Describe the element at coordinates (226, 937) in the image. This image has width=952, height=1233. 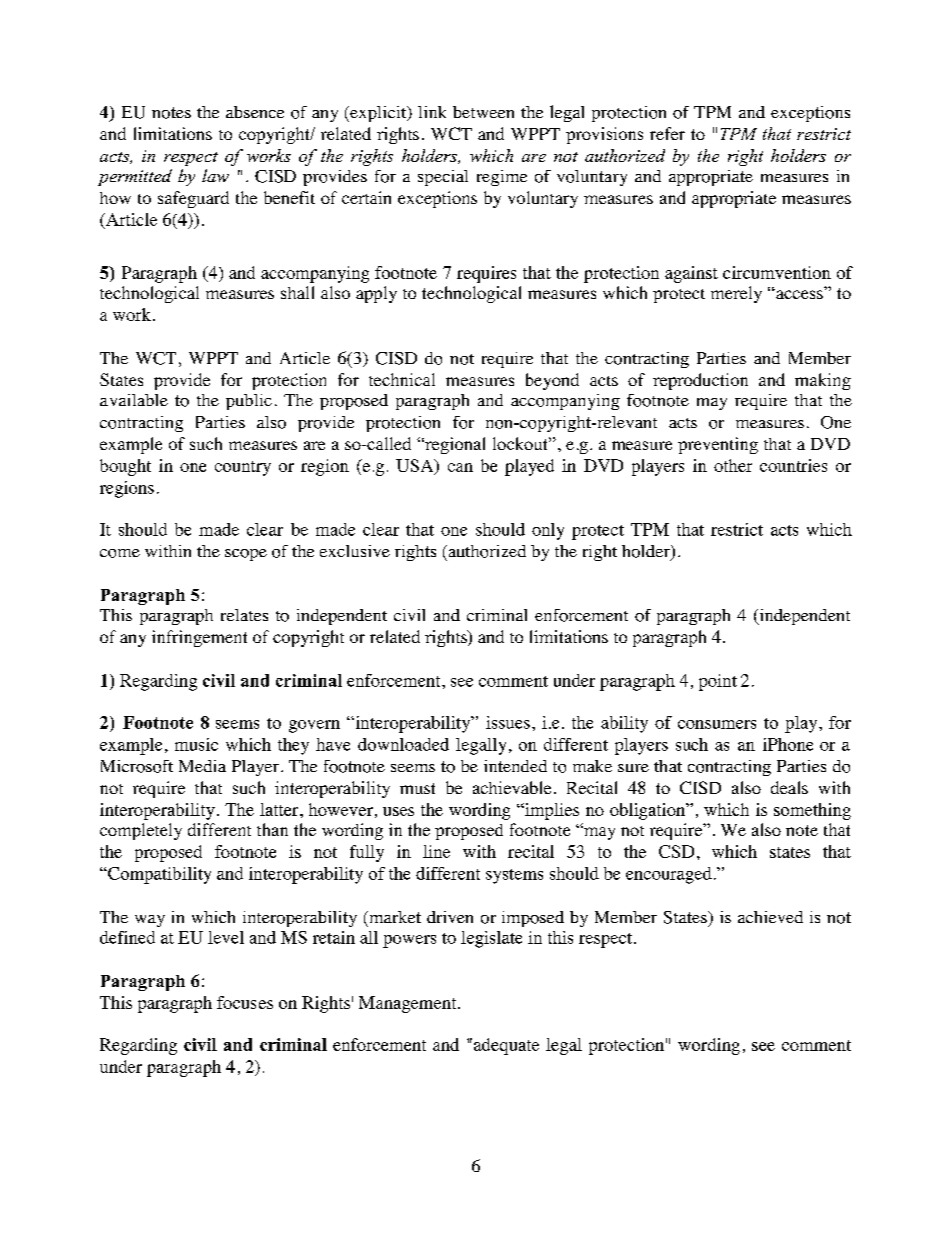
I see `level` at that location.
